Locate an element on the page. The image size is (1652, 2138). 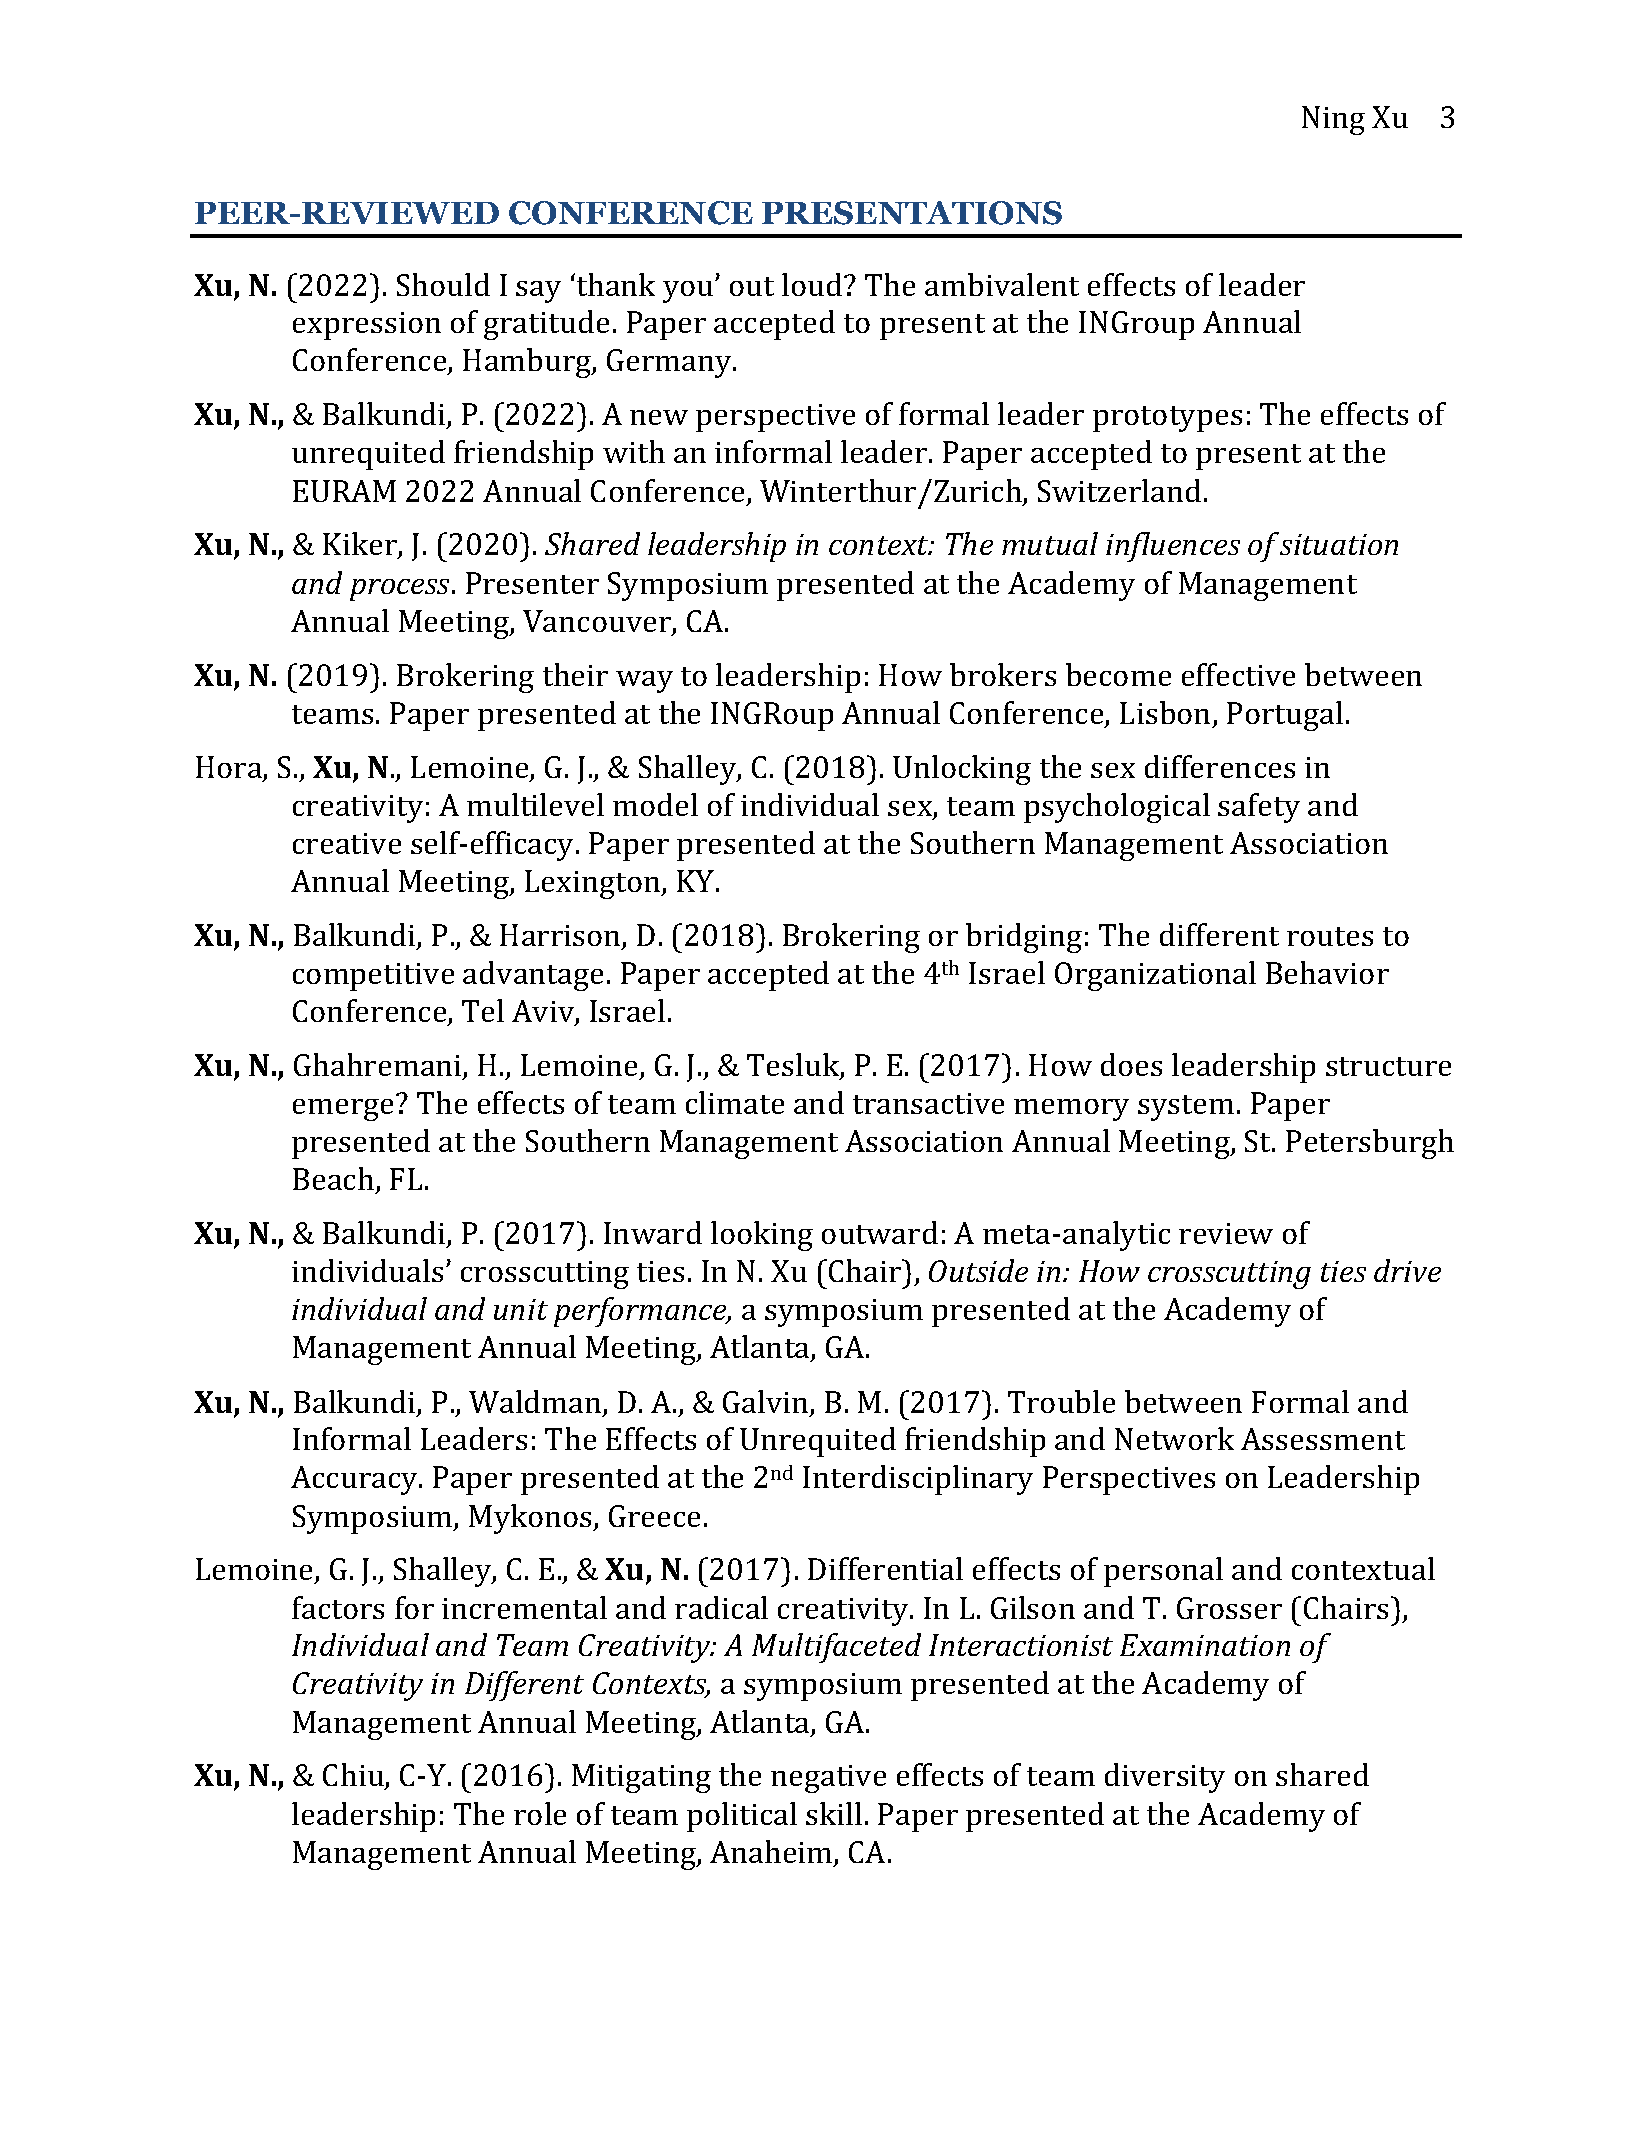
diversity is located at coordinates (1165, 1778).
